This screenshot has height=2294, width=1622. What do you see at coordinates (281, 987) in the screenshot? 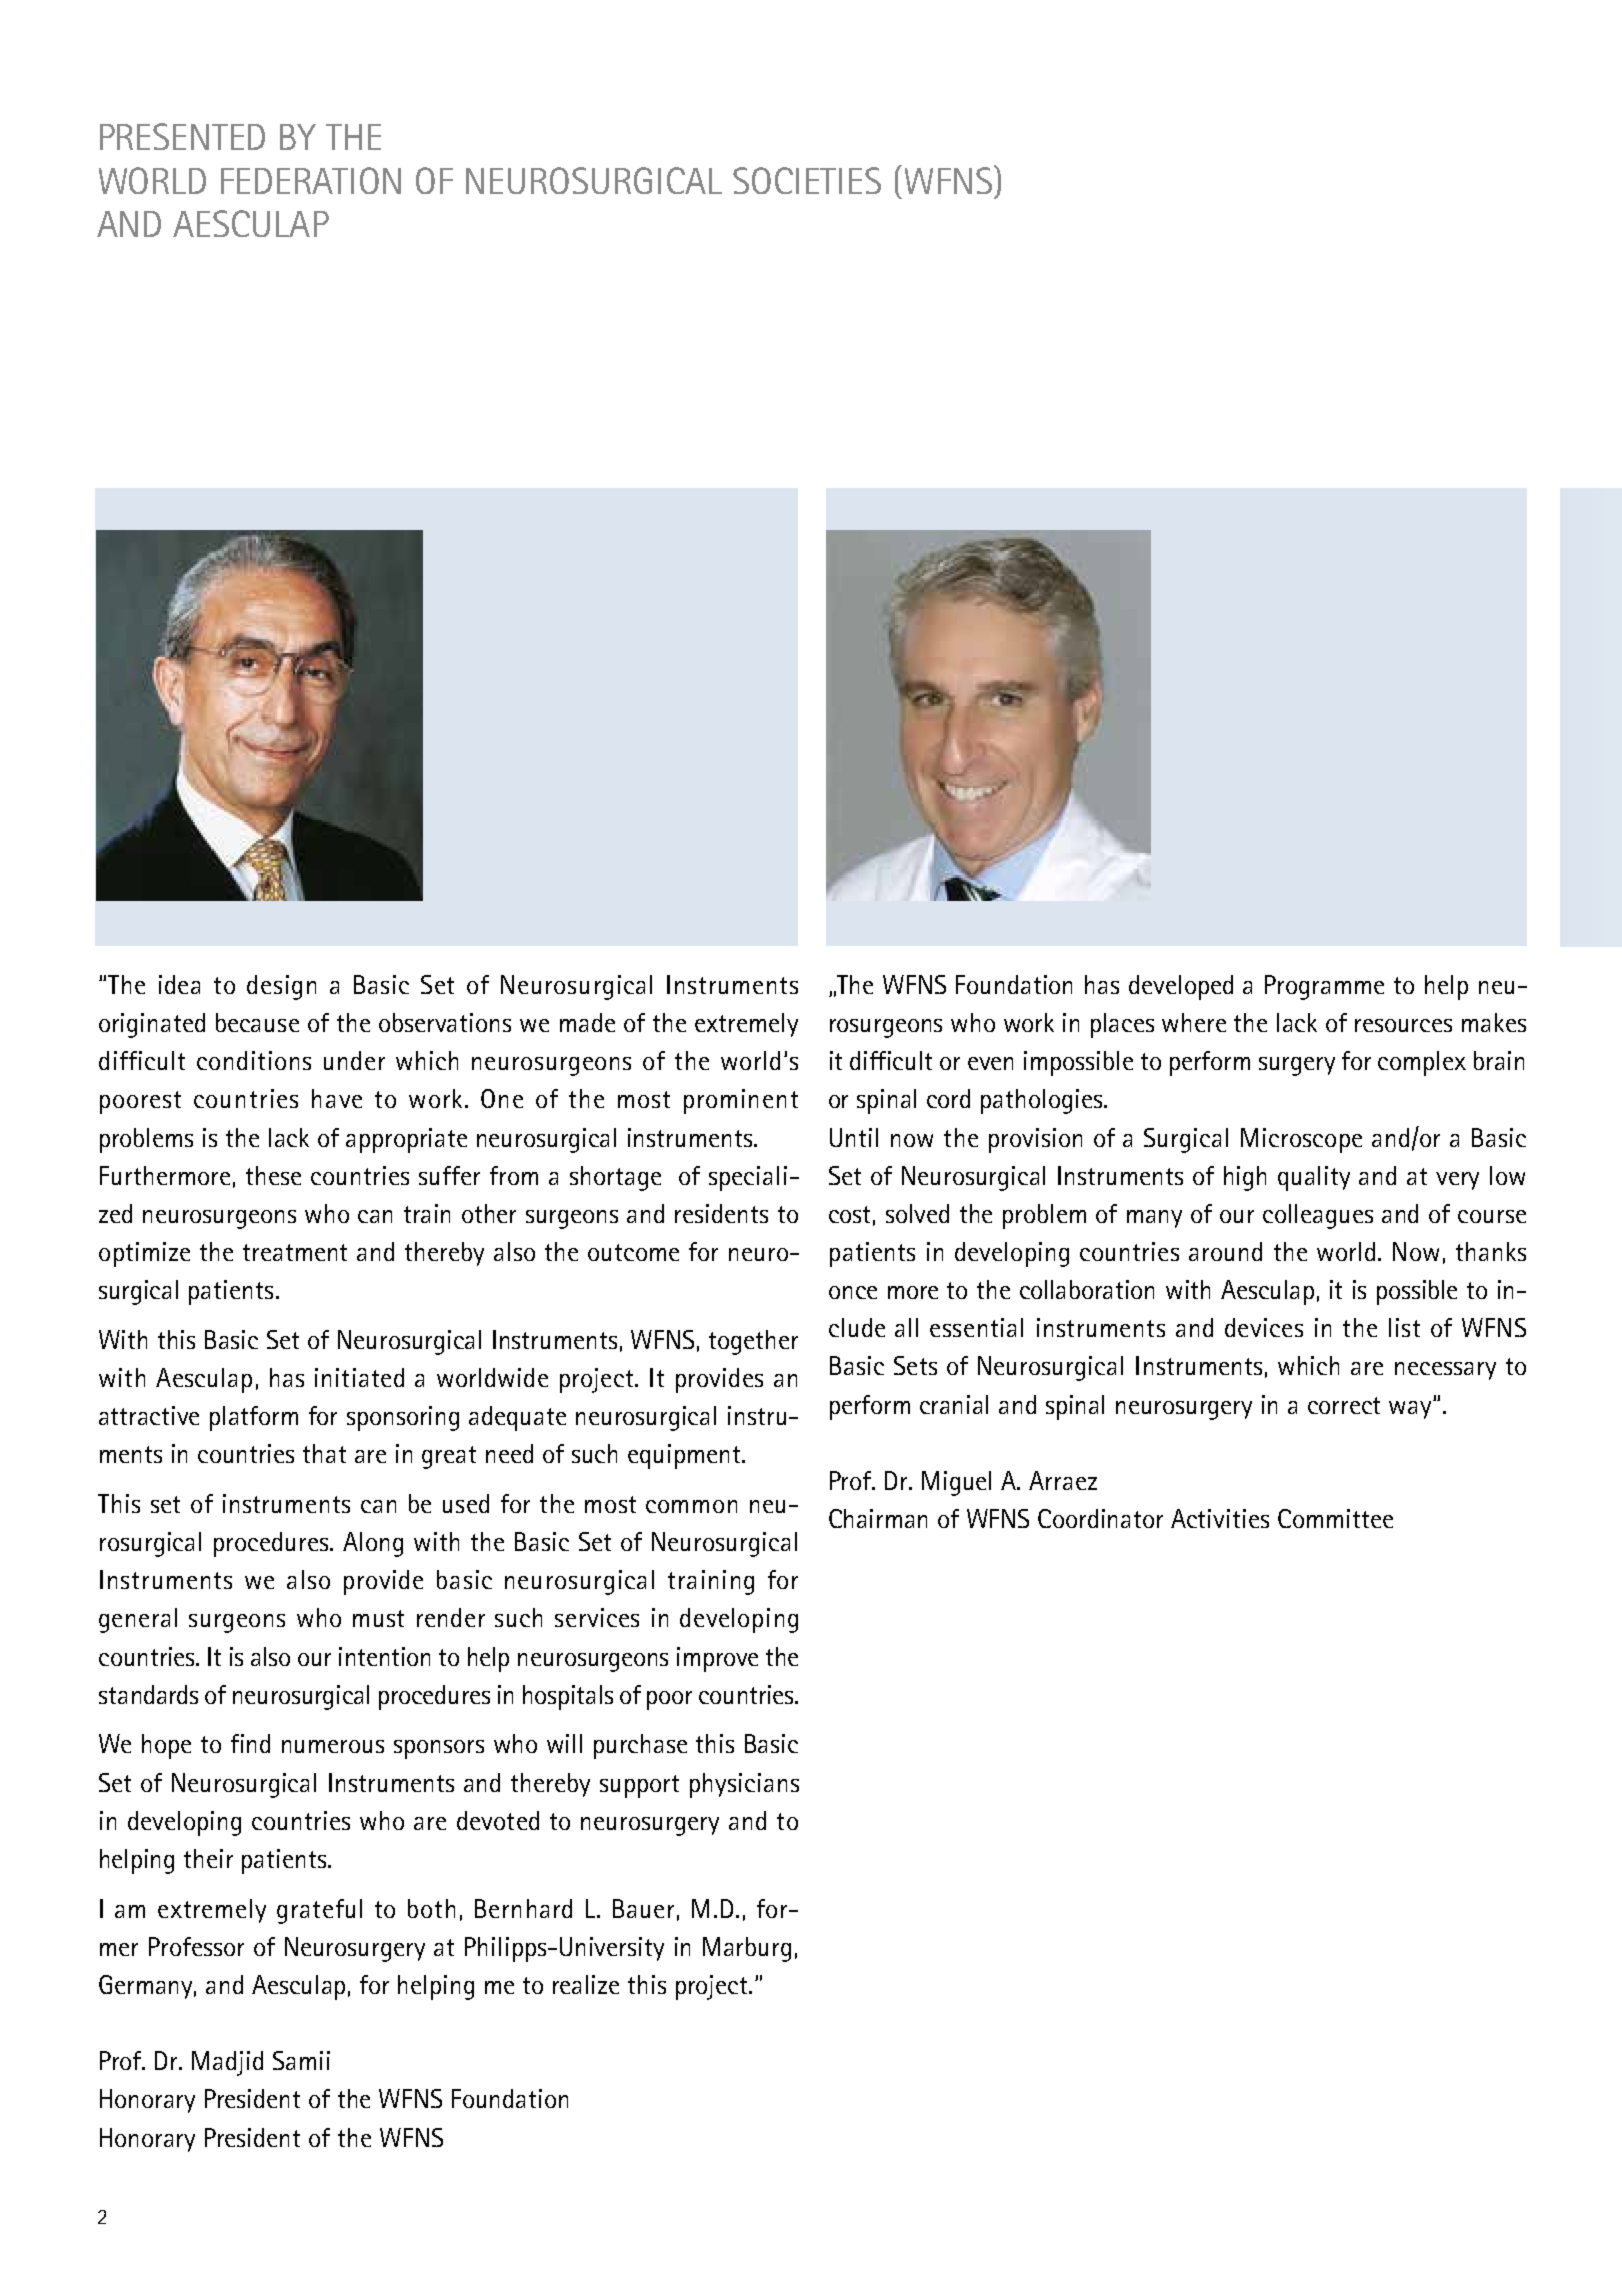
I see `design` at bounding box center [281, 987].
